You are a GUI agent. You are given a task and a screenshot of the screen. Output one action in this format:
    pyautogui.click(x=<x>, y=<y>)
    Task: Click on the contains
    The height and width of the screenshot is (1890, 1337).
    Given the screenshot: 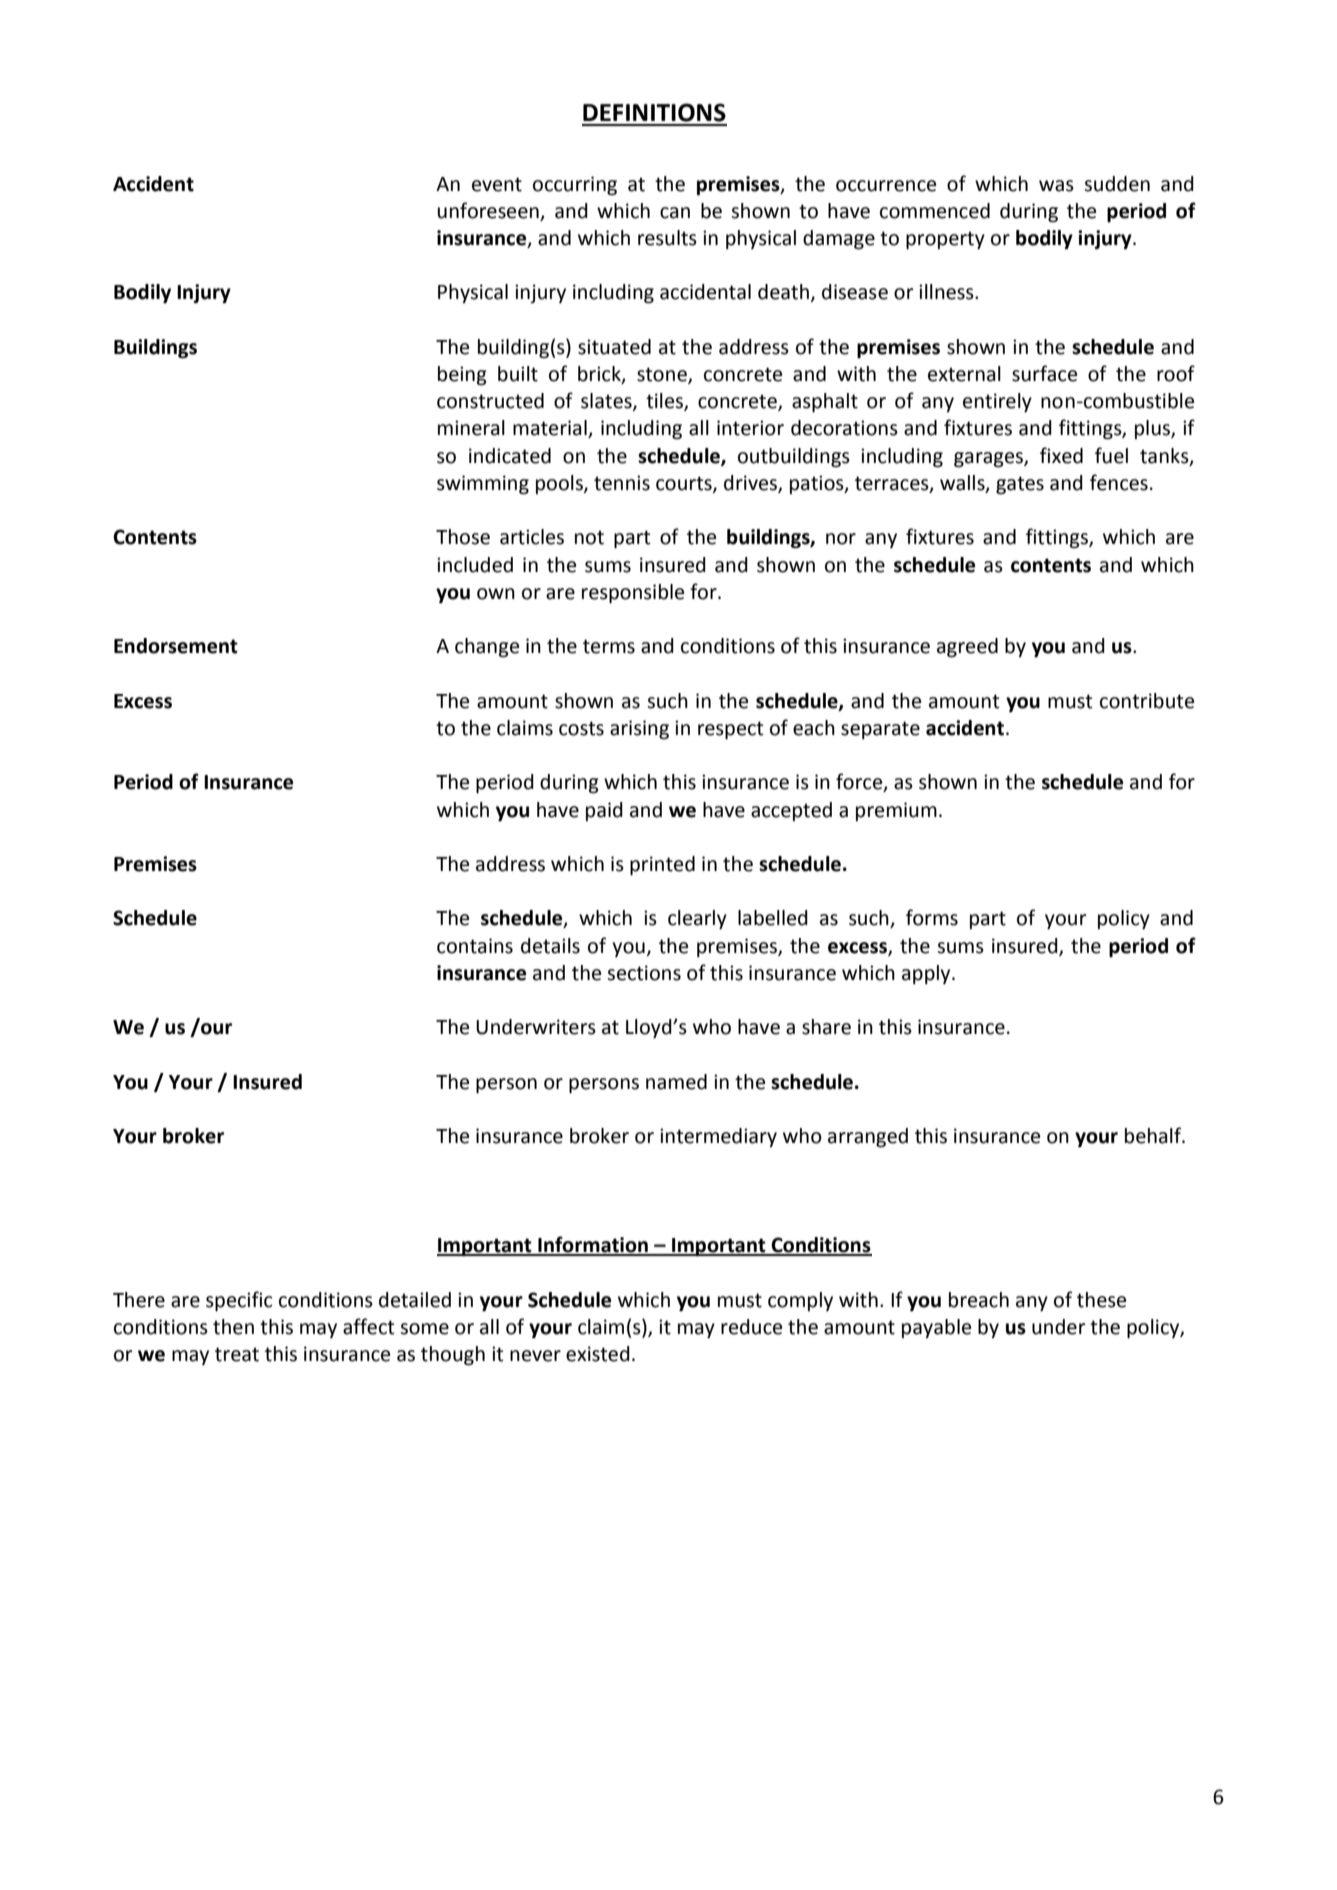 What is the action you would take?
    pyautogui.click(x=475, y=946)
